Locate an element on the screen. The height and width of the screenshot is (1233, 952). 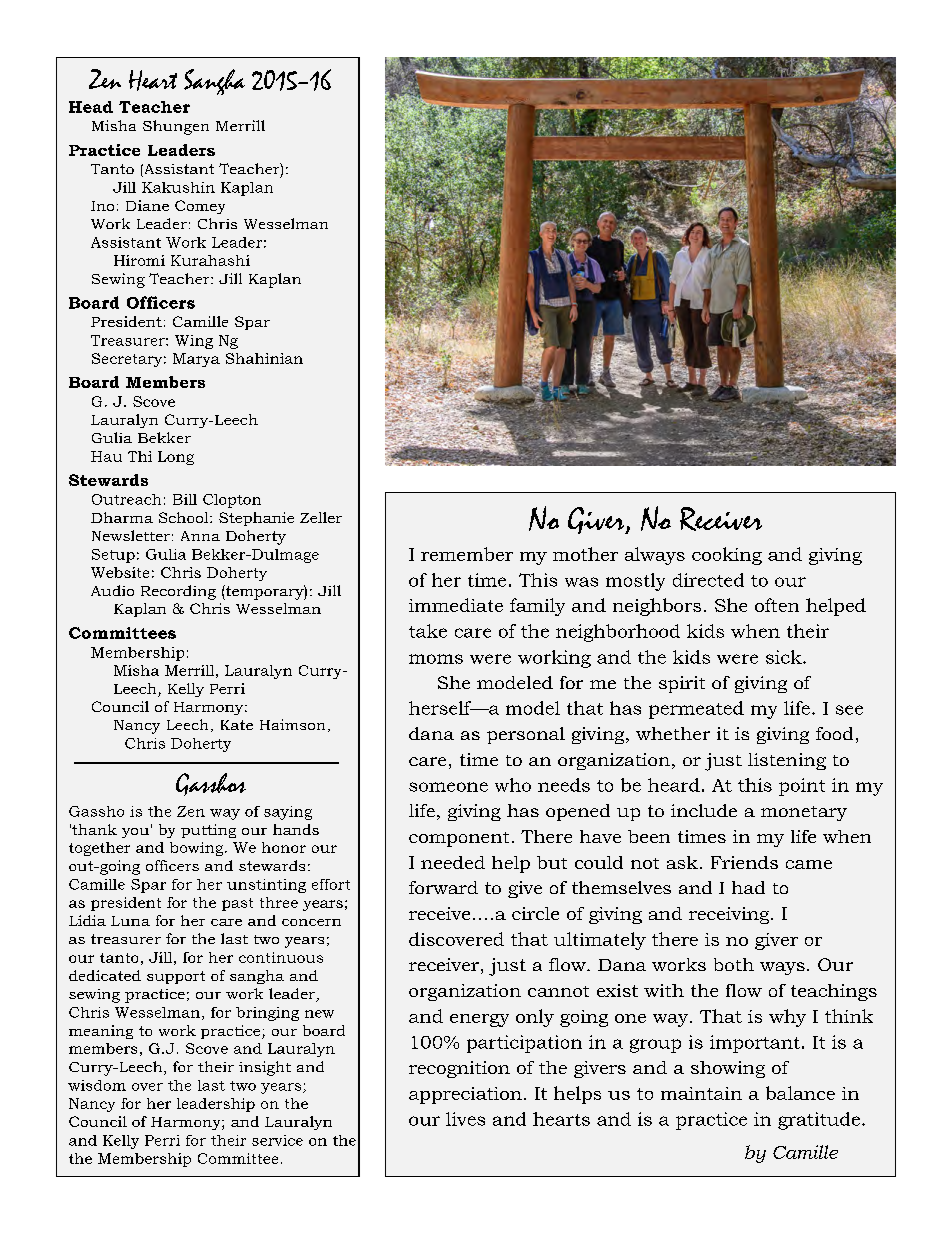
Recording is located at coordinates (178, 592).
